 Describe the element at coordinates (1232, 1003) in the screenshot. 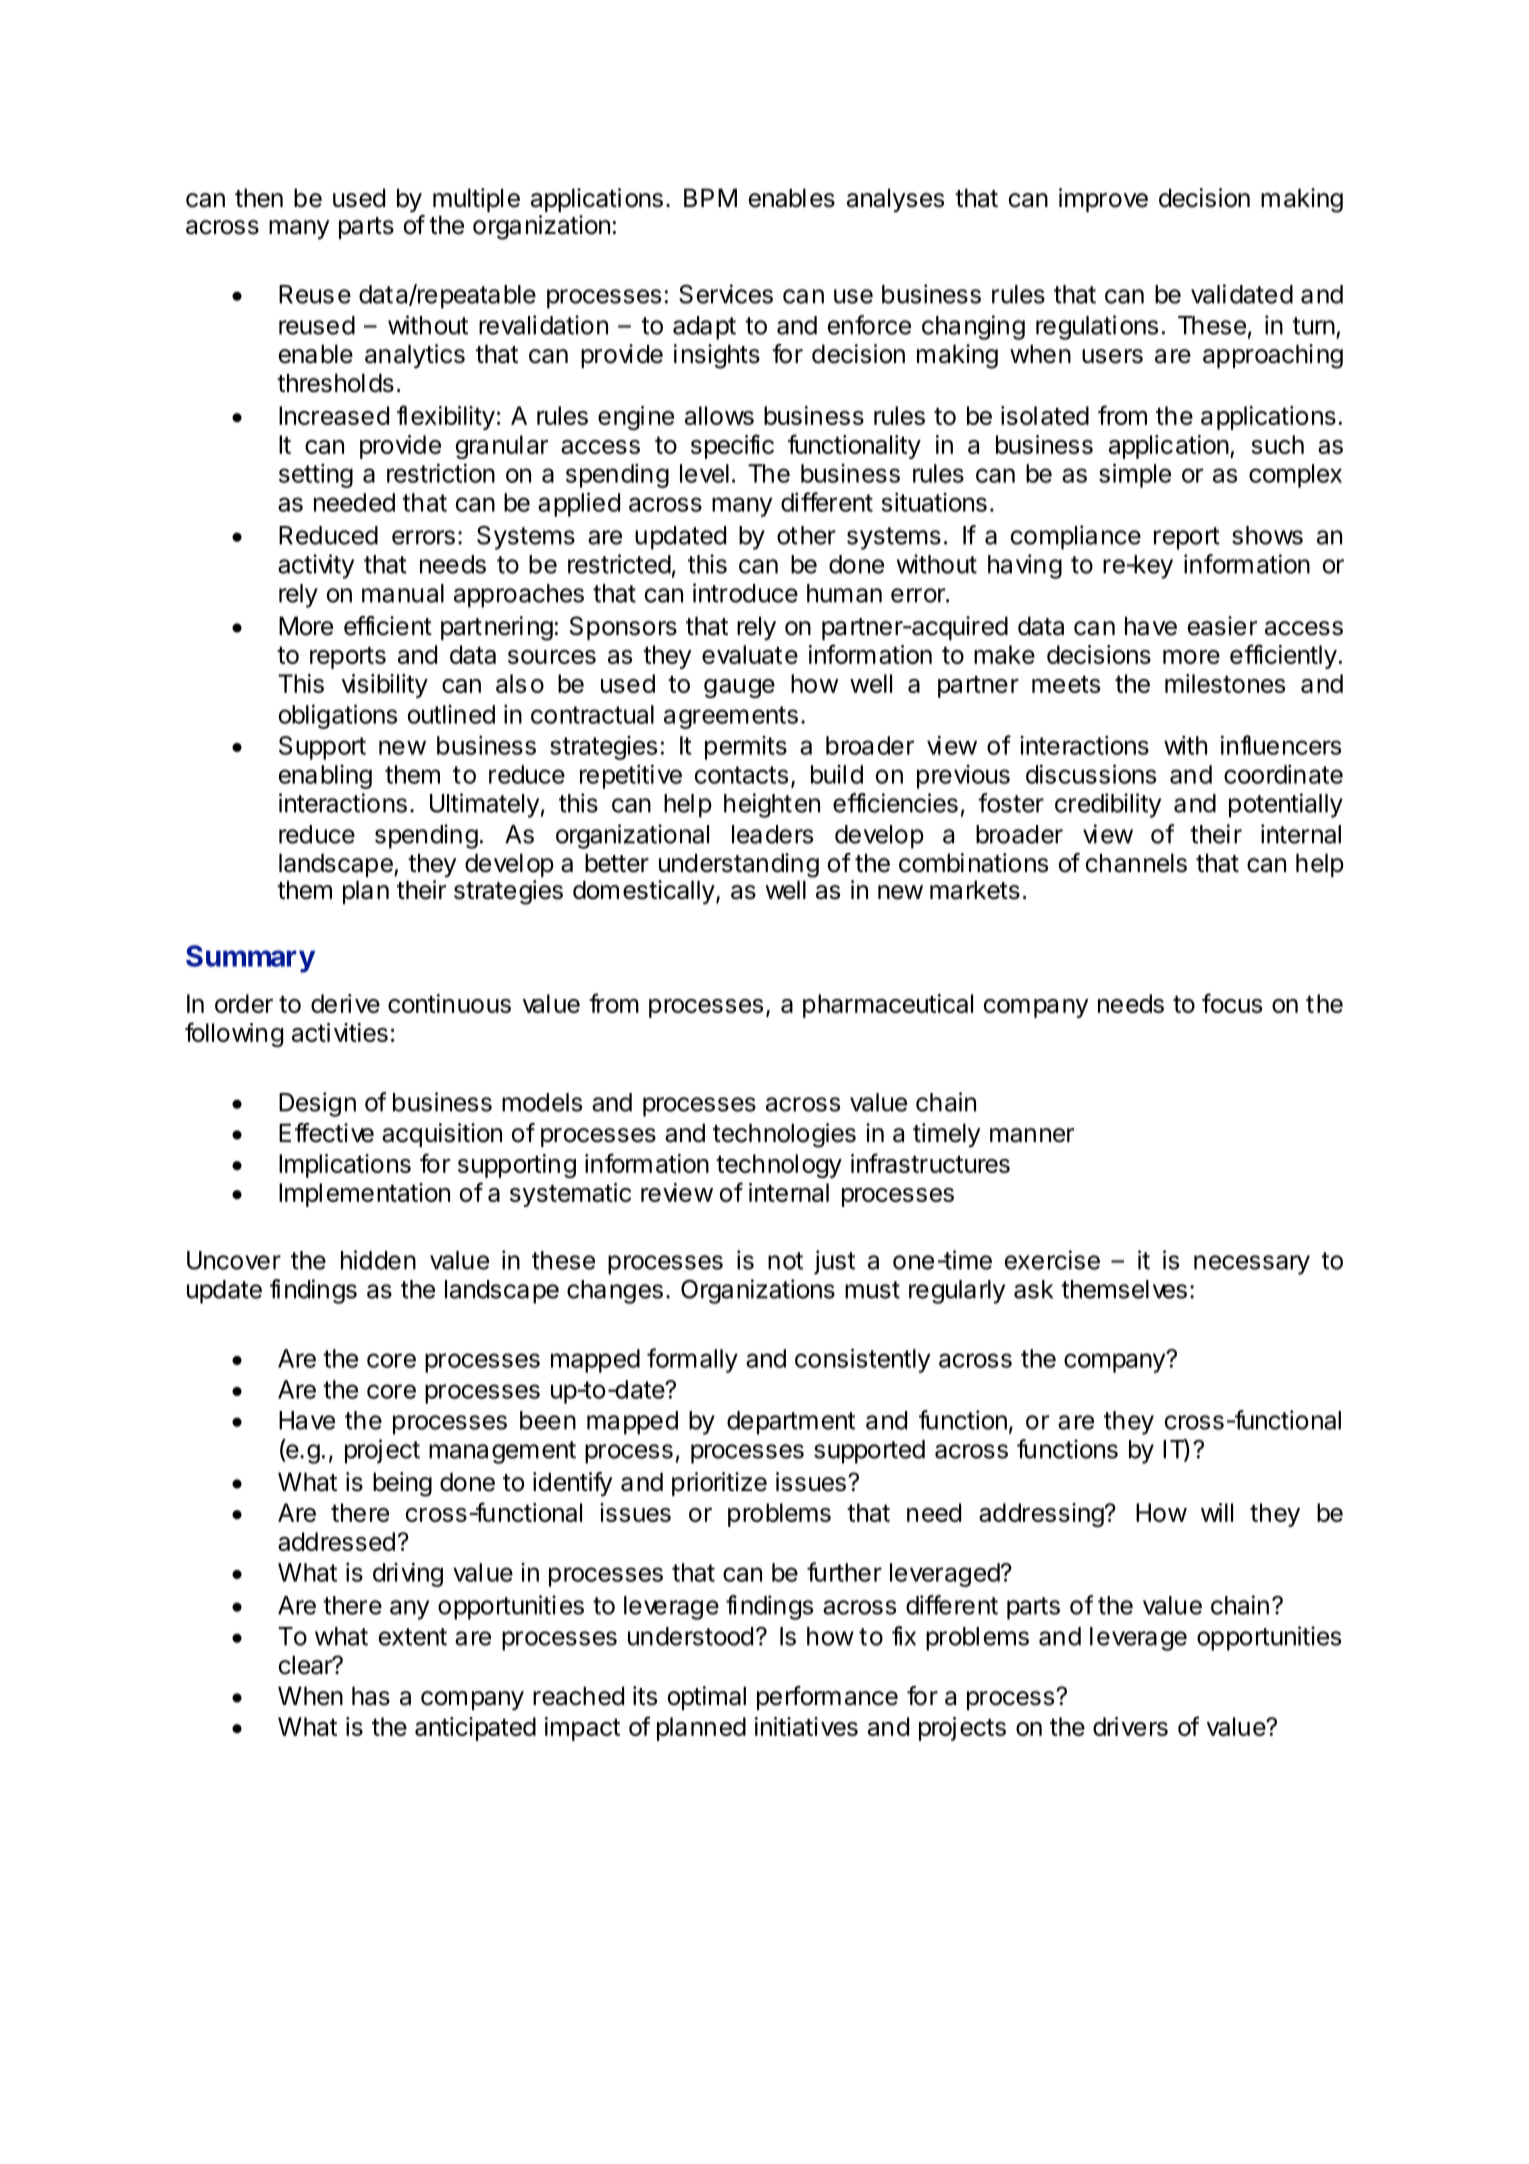

I see `focus` at that location.
